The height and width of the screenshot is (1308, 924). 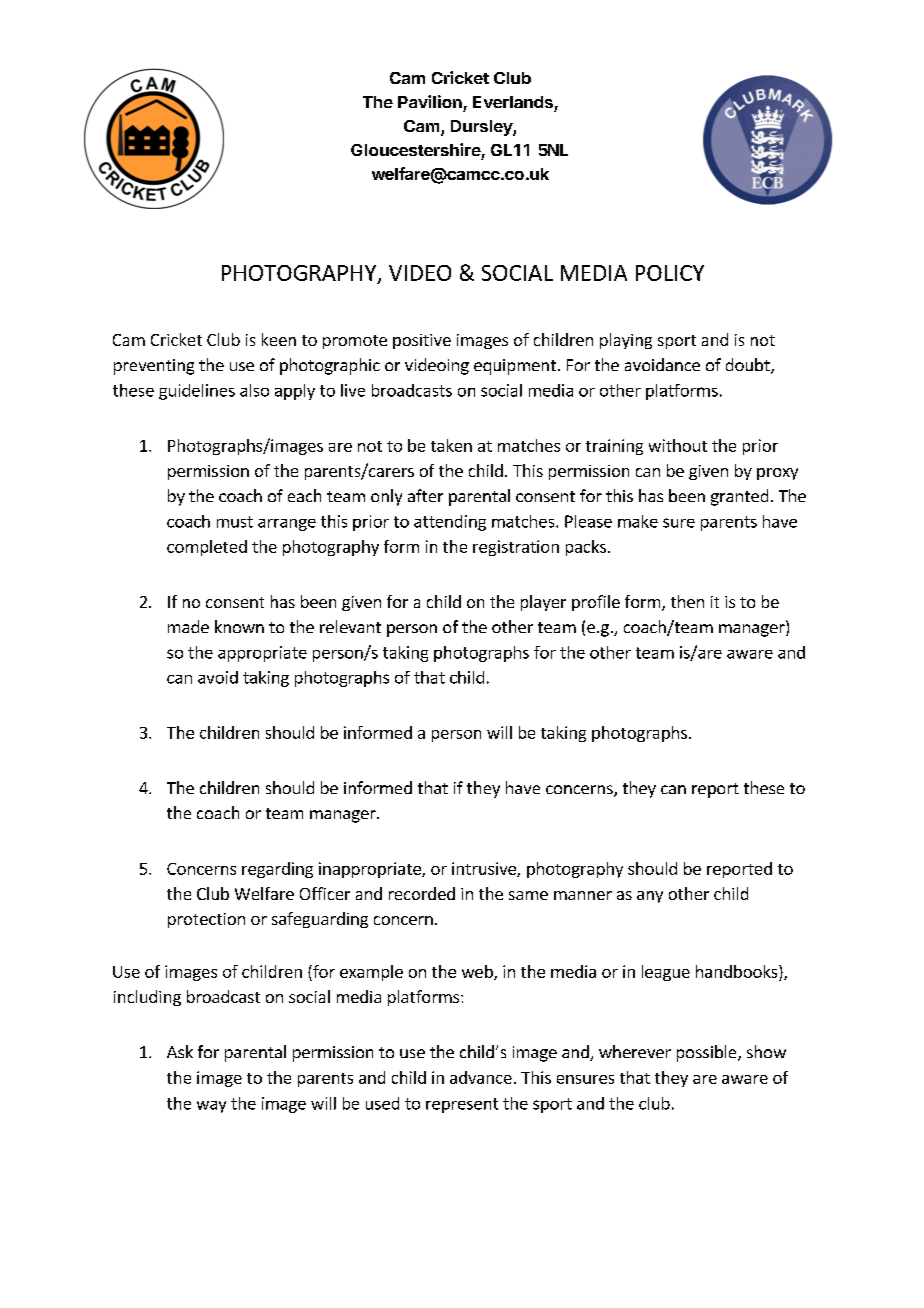 I want to click on Gloucestershire, so click(x=416, y=149).
